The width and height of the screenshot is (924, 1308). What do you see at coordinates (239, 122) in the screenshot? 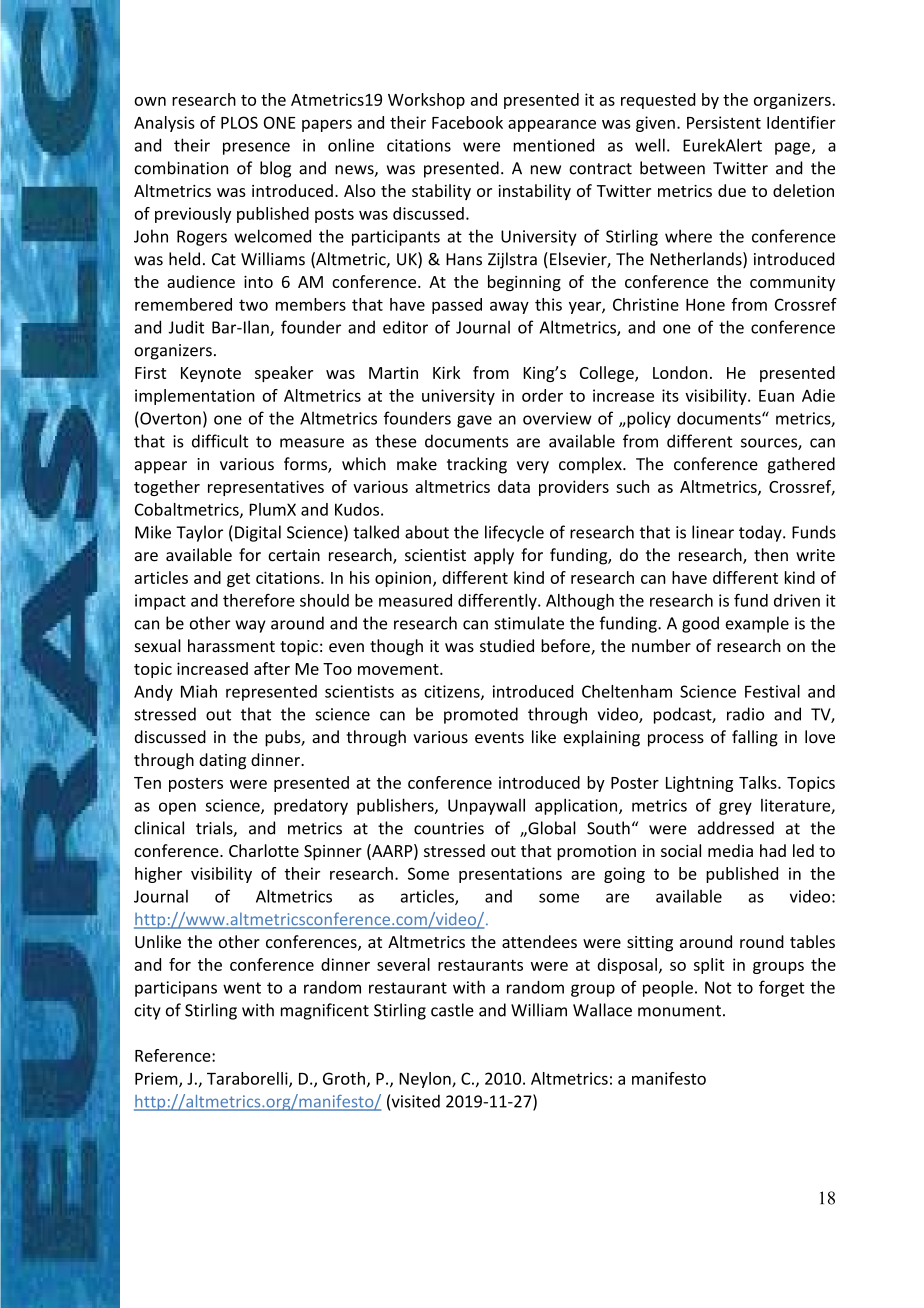
I see `PLOS` at bounding box center [239, 122].
